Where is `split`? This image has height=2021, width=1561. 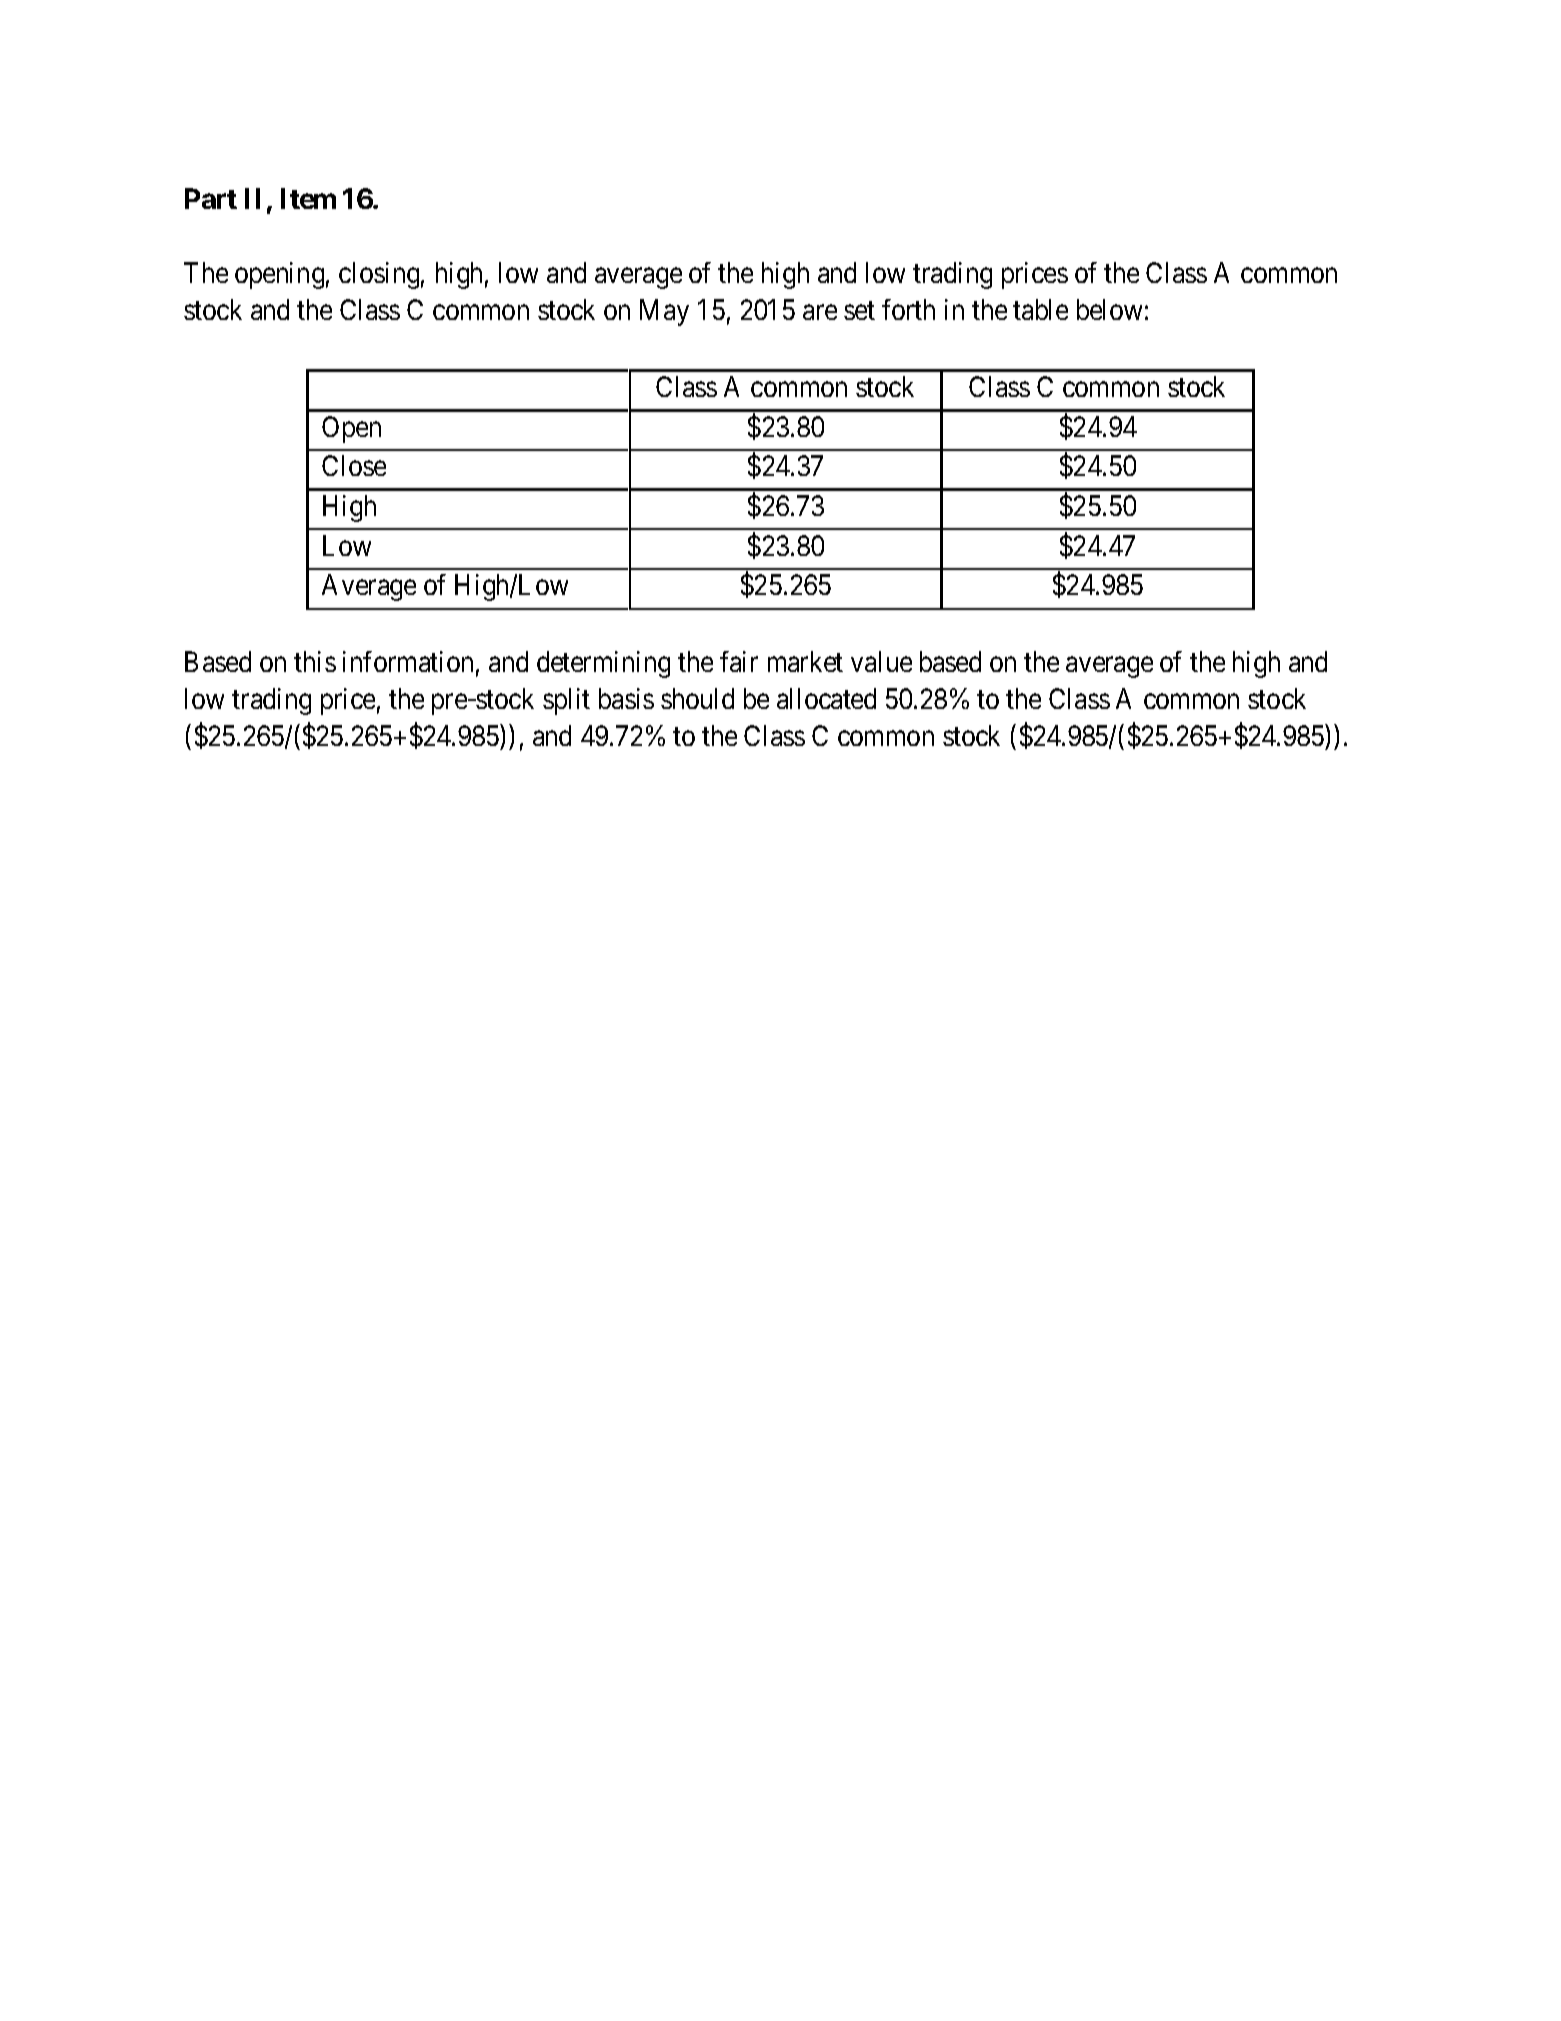
split is located at coordinates (566, 701).
